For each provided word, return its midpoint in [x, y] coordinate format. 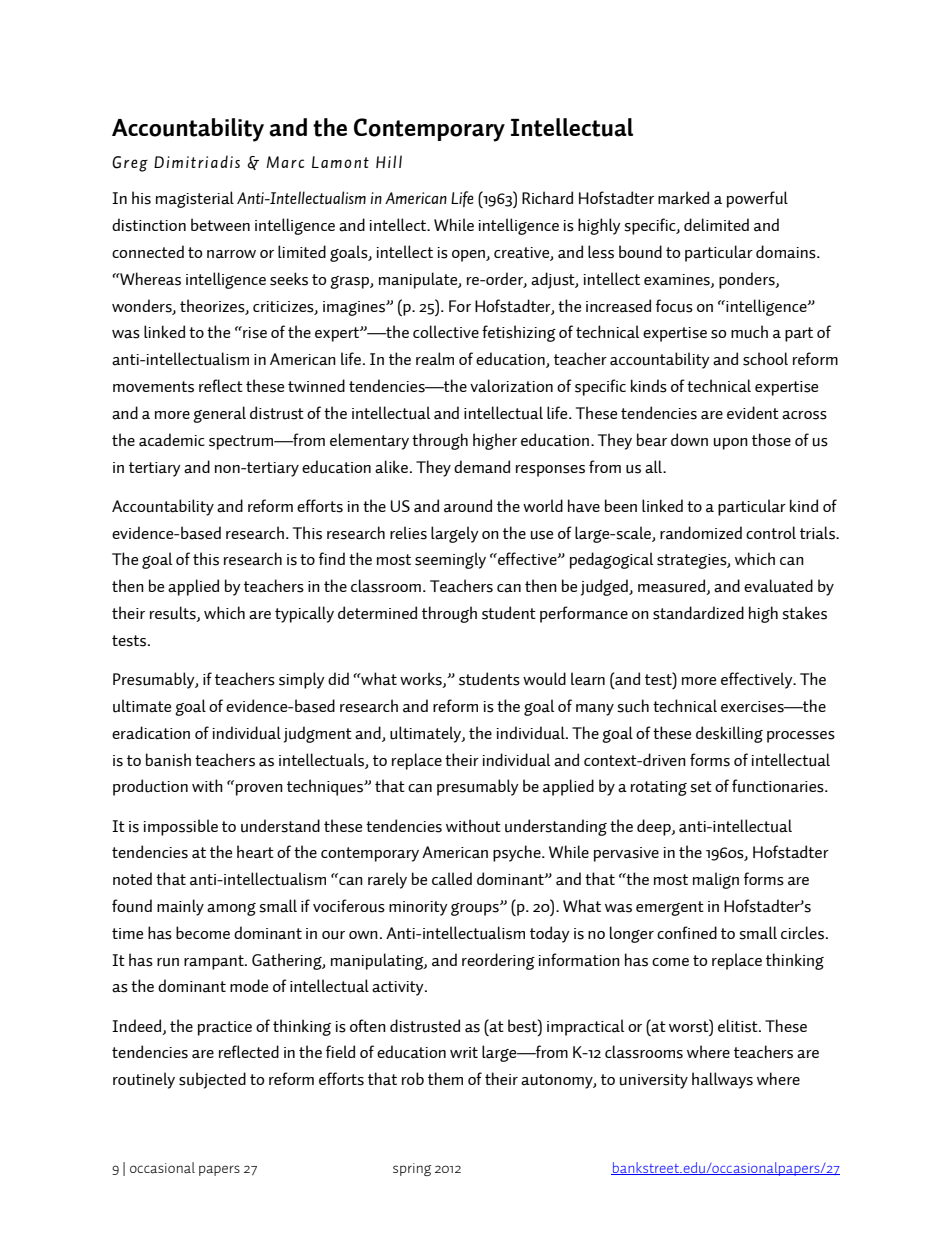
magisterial [195, 199]
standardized [698, 613]
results [174, 614]
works [422, 680]
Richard [547, 198]
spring [412, 1169]
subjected [212, 1080]
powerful [757, 199]
